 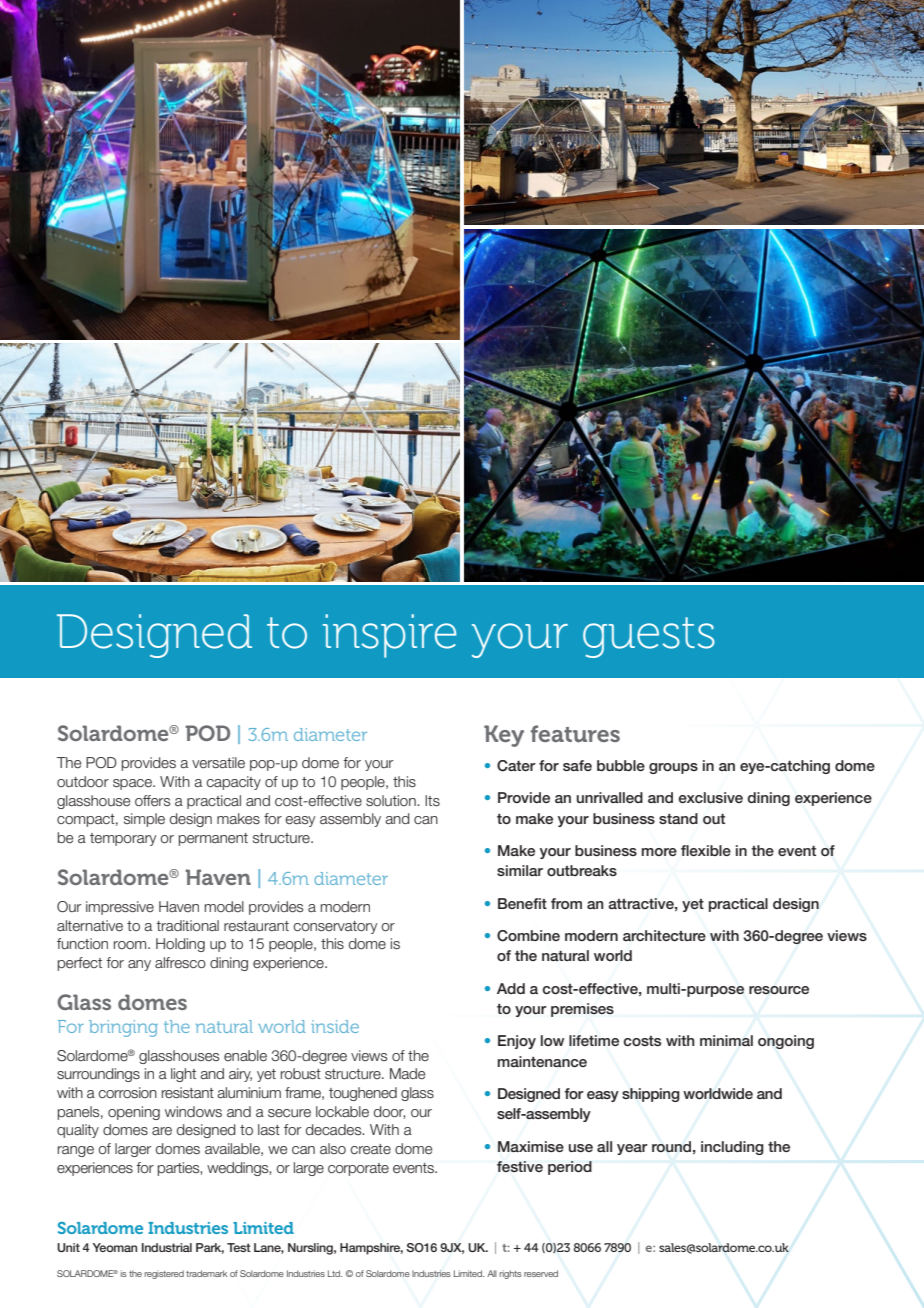 I want to click on similar, so click(x=520, y=870).
